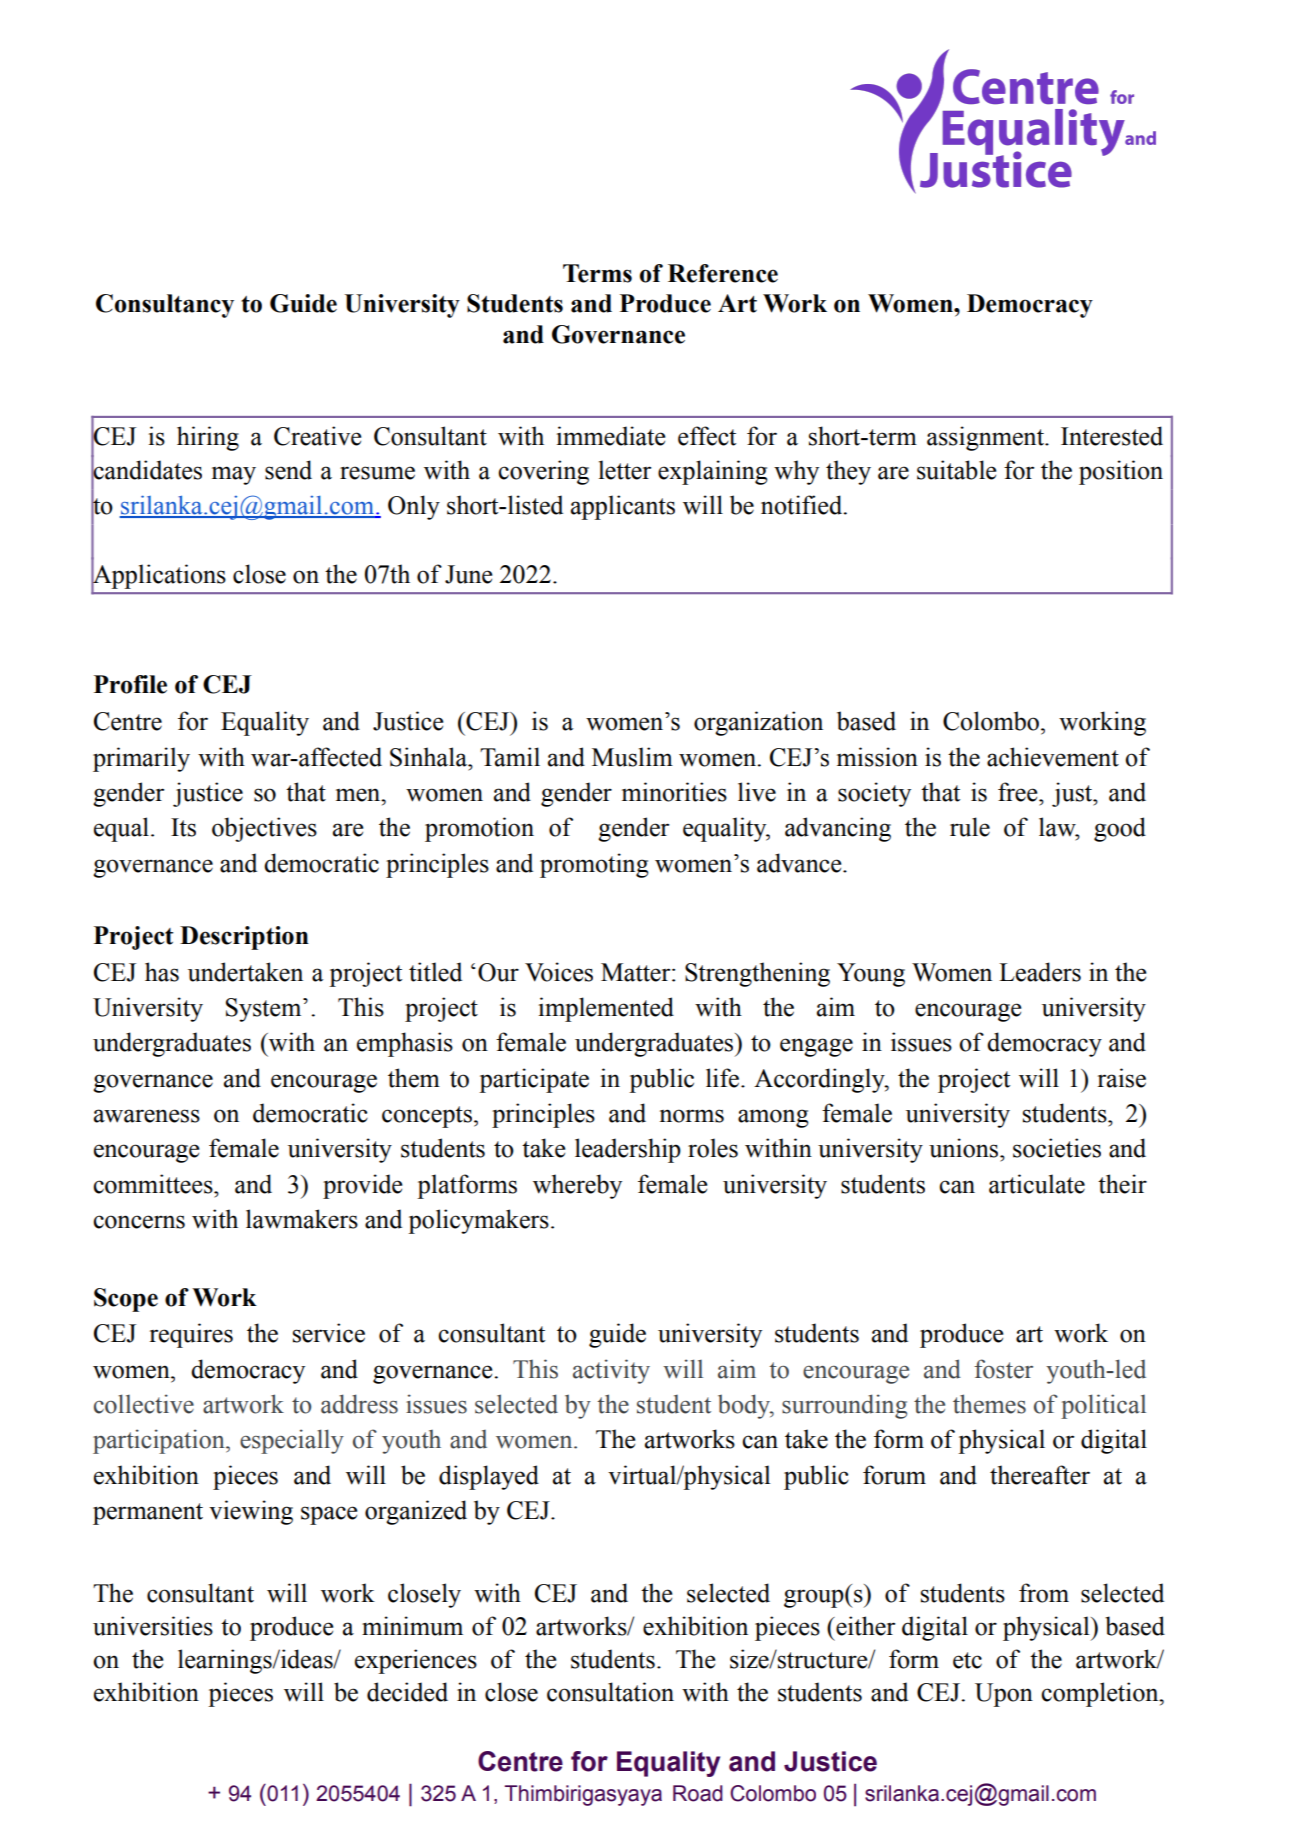  Describe the element at coordinates (723, 273) in the screenshot. I see `Reference` at that location.
